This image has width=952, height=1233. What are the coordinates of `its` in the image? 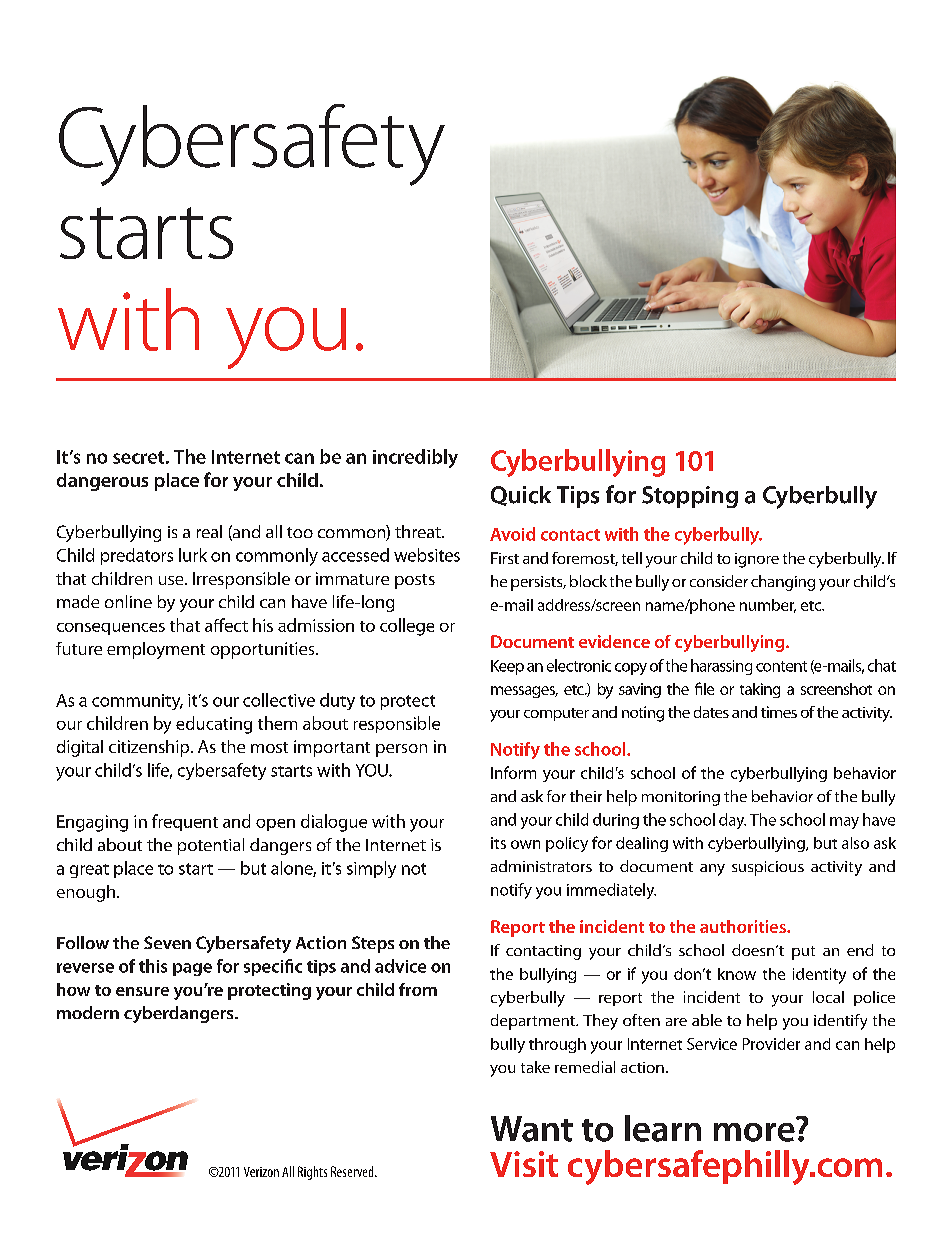 It's located at (498, 843).
